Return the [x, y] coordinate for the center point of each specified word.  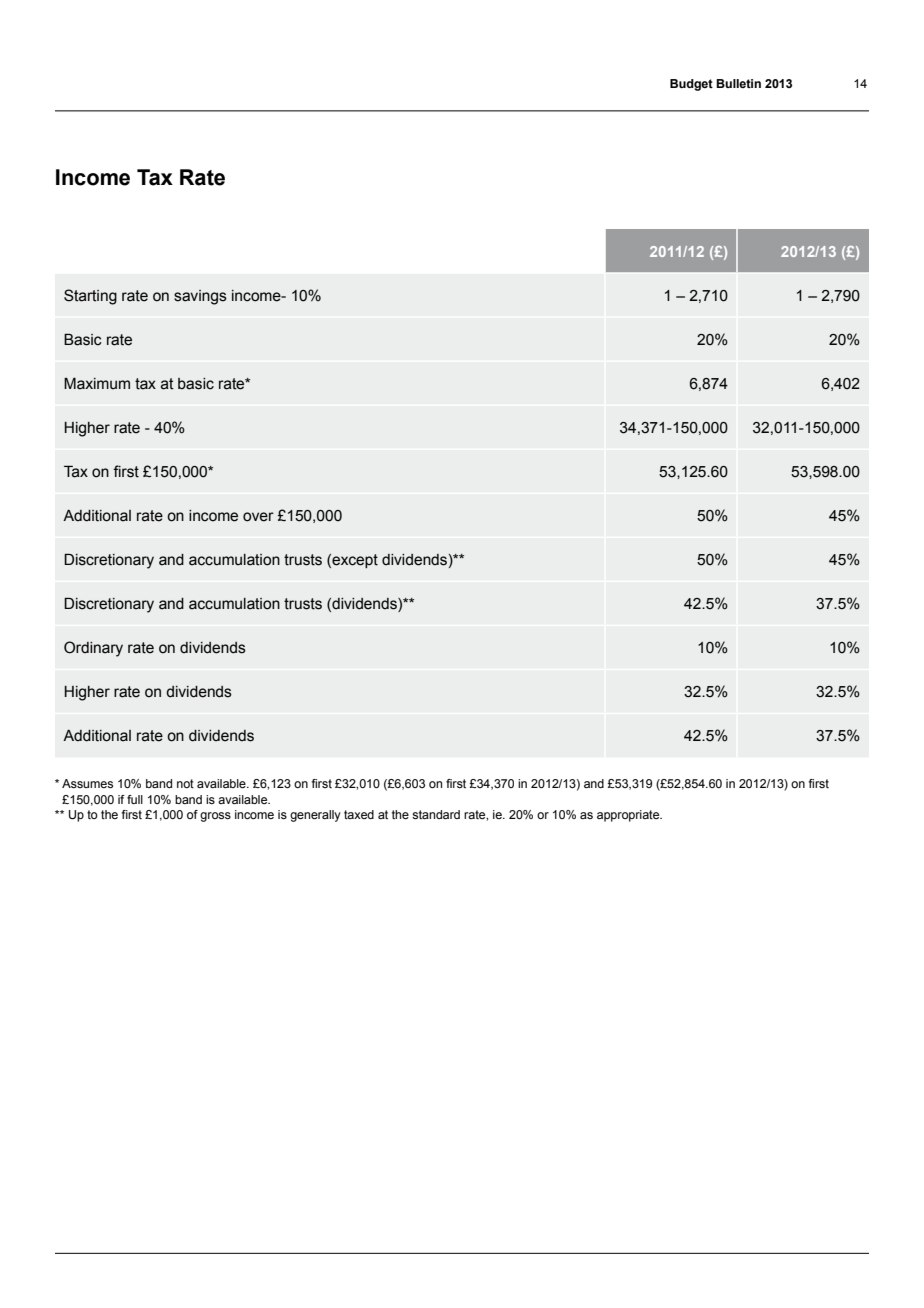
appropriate [629, 816]
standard [436, 814]
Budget [691, 85]
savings [200, 297]
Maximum [97, 384]
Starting [90, 297]
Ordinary [93, 649]
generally [315, 816]
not [185, 783]
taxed [359, 814]
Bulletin [738, 83]
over [258, 517]
